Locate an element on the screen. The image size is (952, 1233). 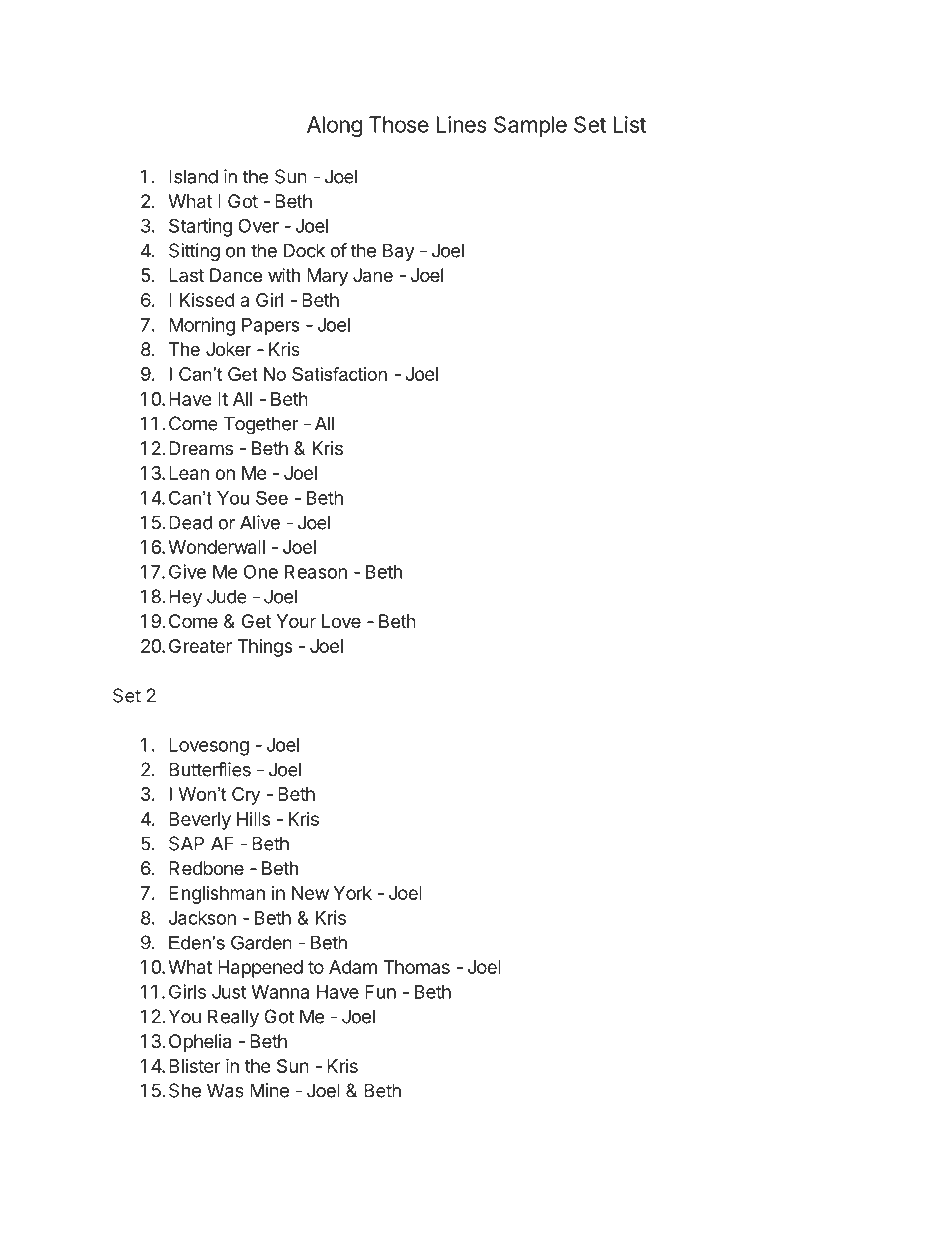
Thomas is located at coordinates (416, 967).
